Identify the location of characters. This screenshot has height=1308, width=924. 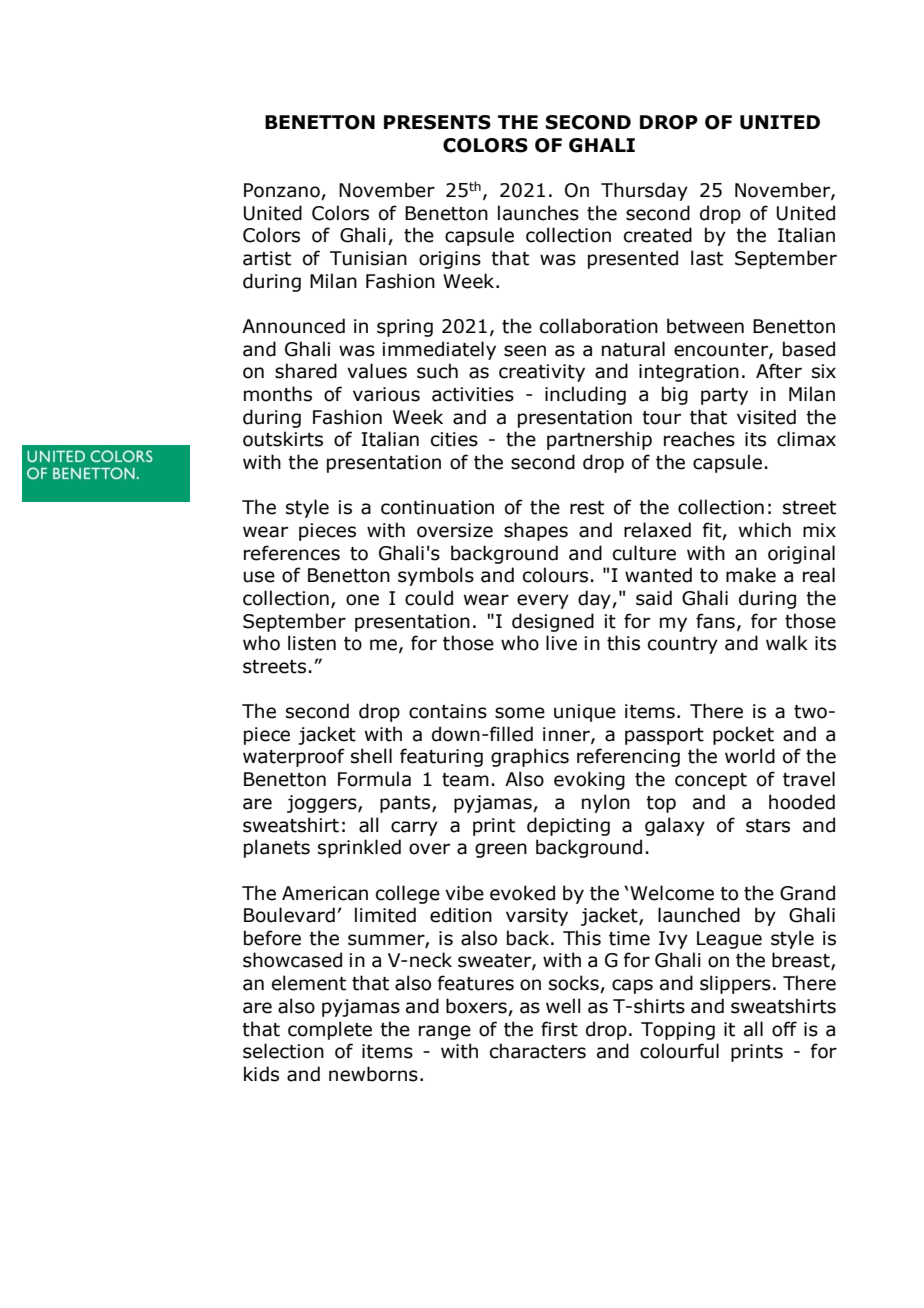
(538, 1051).
